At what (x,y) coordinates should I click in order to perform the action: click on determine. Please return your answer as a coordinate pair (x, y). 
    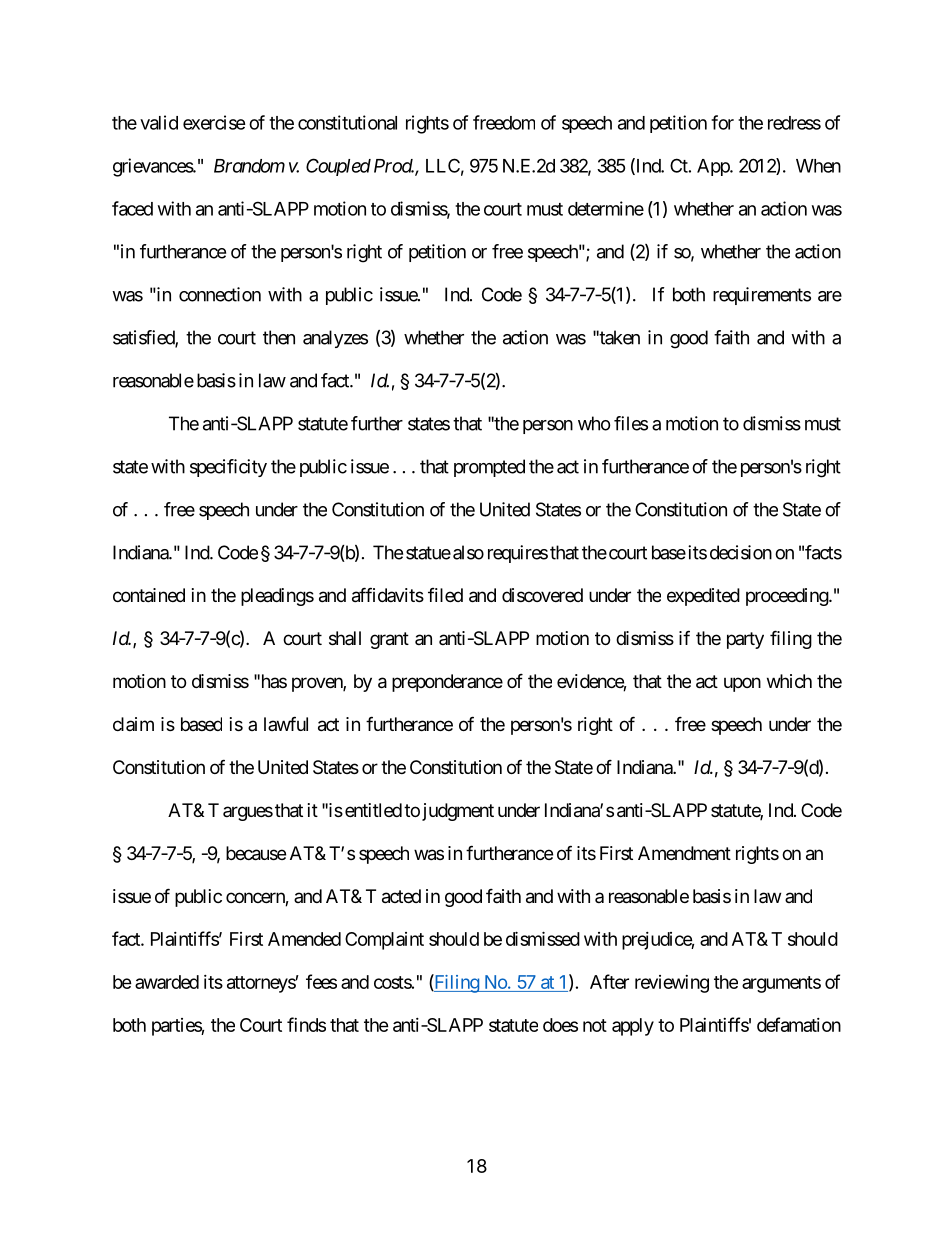
    Looking at the image, I should click on (606, 208).
